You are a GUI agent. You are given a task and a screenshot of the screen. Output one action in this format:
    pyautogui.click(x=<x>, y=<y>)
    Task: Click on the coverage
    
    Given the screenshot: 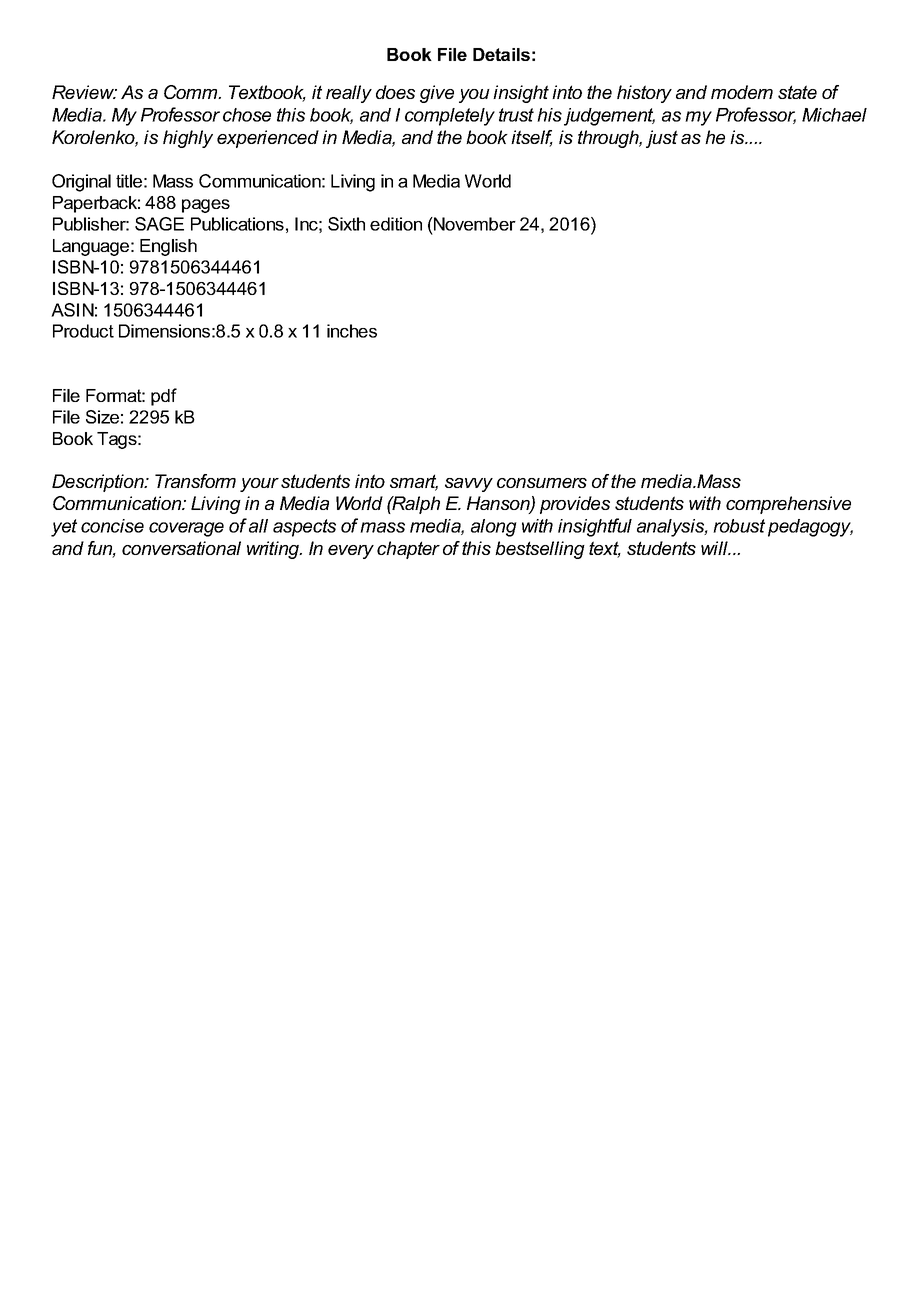 What is the action you would take?
    pyautogui.click(x=186, y=529)
